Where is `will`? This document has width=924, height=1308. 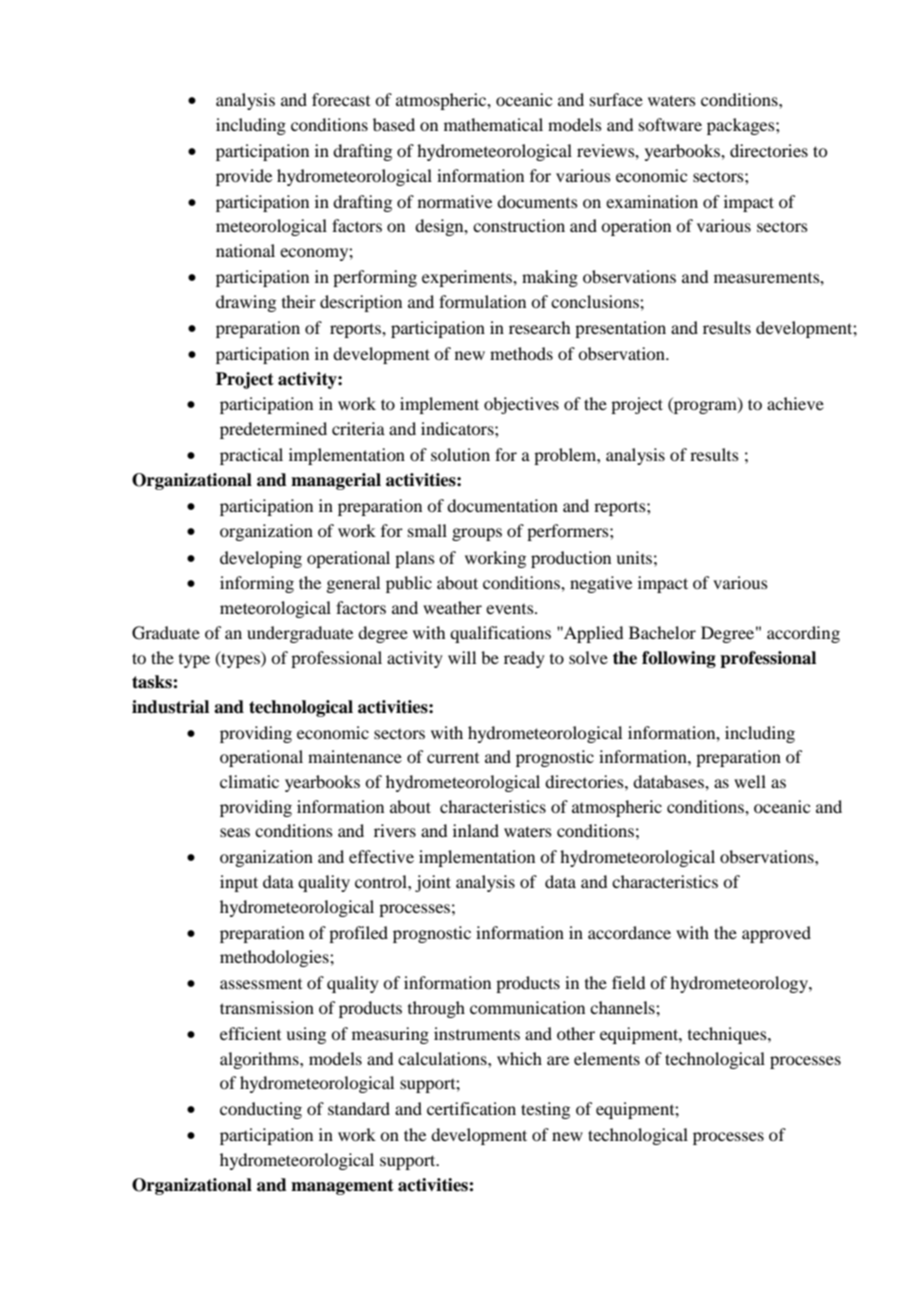
will is located at coordinates (462, 657).
